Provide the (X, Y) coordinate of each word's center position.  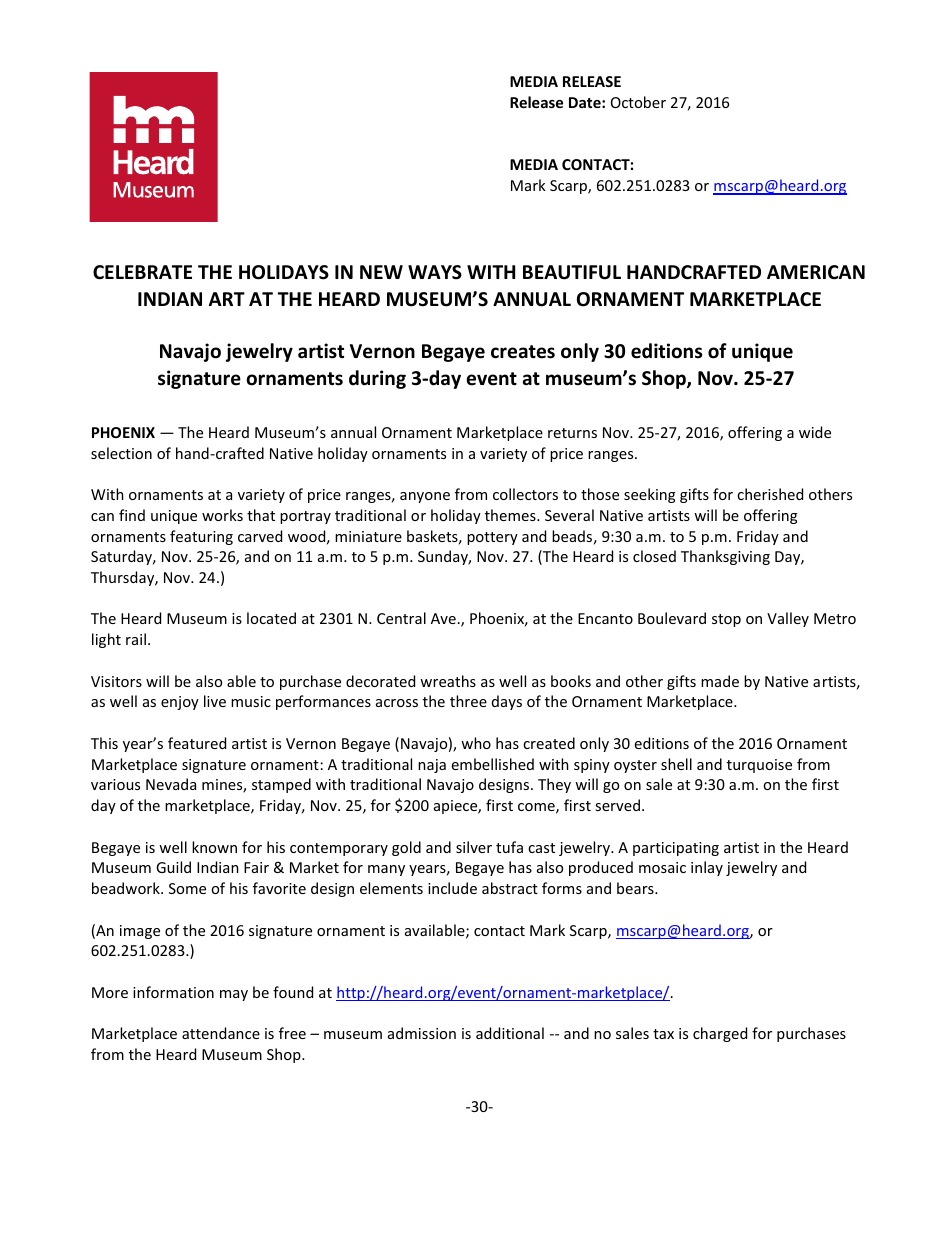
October (638, 102)
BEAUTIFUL (572, 272)
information (173, 992)
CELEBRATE (142, 272)
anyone (425, 497)
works (222, 515)
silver (474, 847)
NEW (381, 272)
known (214, 847)
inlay (707, 868)
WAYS (435, 272)
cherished (770, 494)
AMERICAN (816, 272)
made (720, 681)
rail (136, 639)
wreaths (448, 681)
